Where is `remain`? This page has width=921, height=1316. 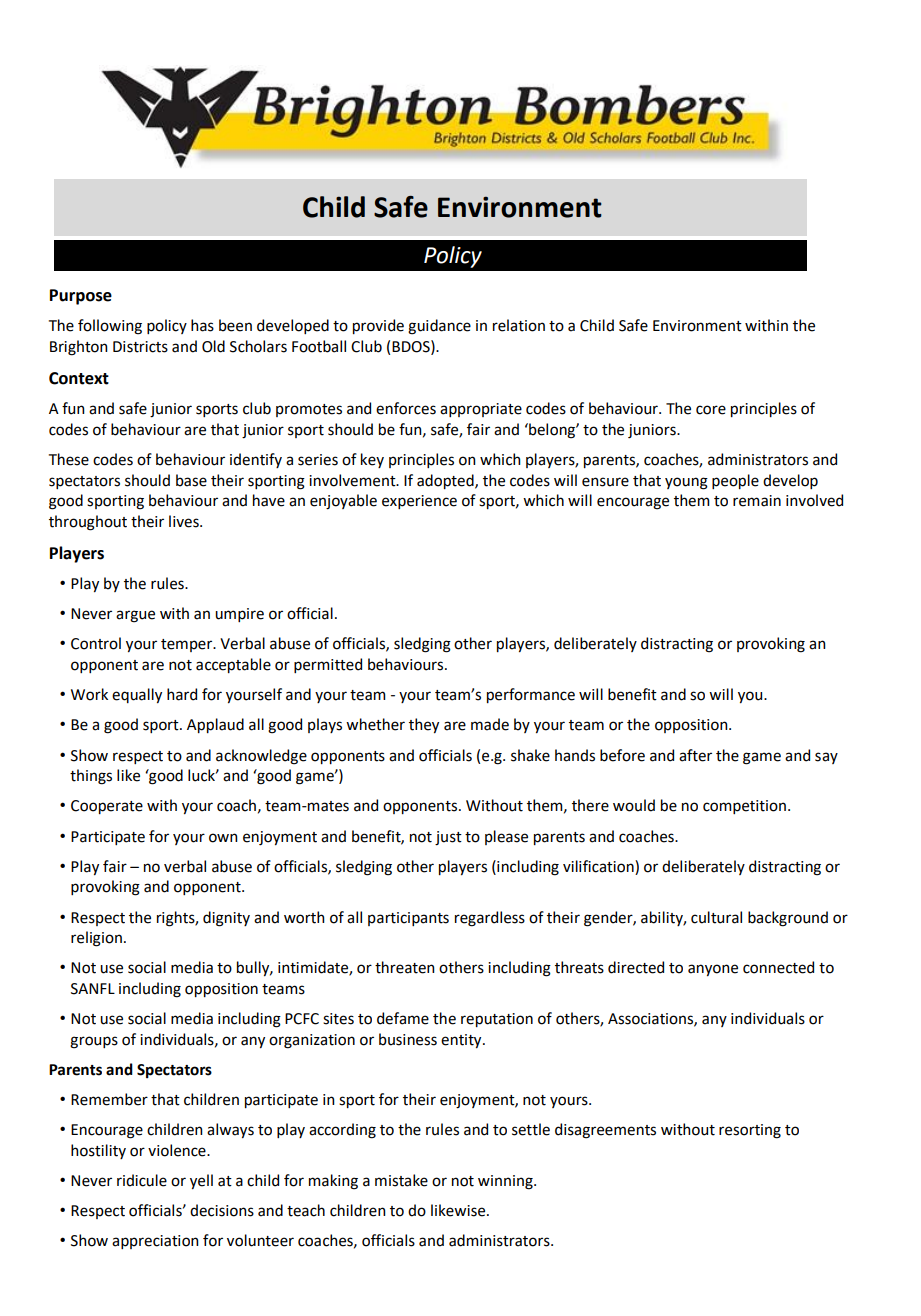
remain is located at coordinates (757, 501).
